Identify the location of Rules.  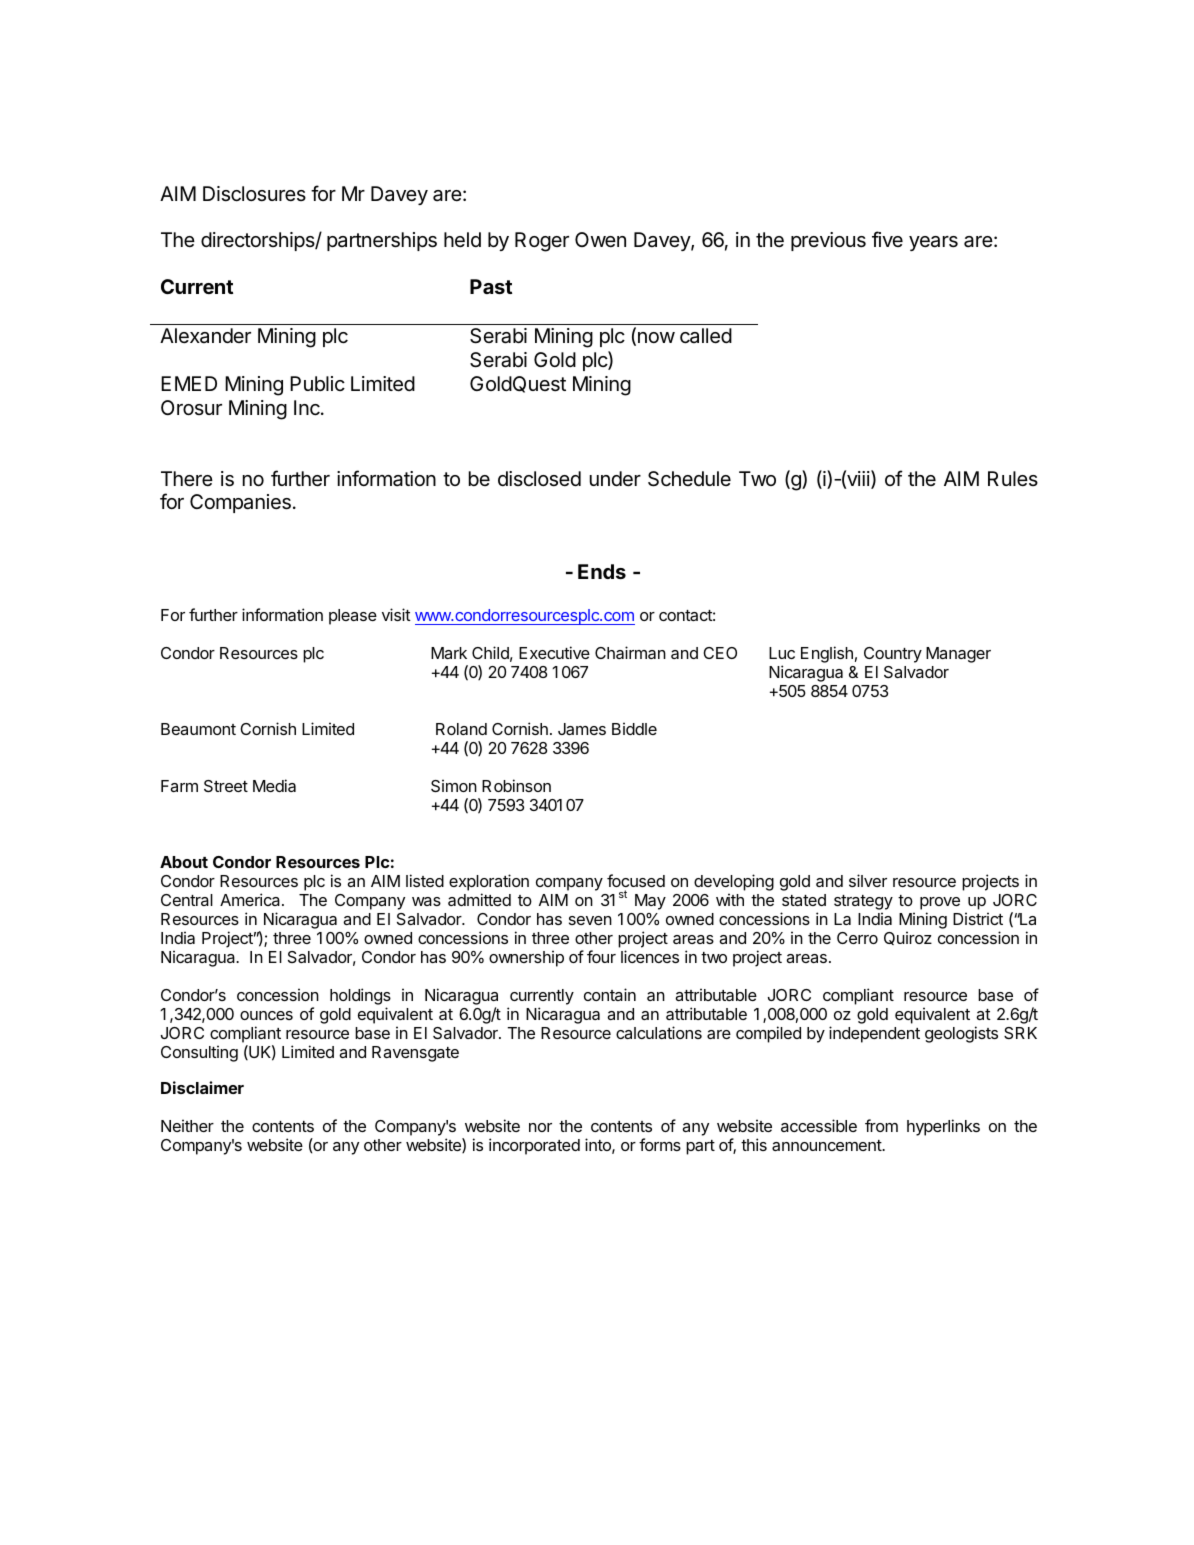
(1013, 478).
